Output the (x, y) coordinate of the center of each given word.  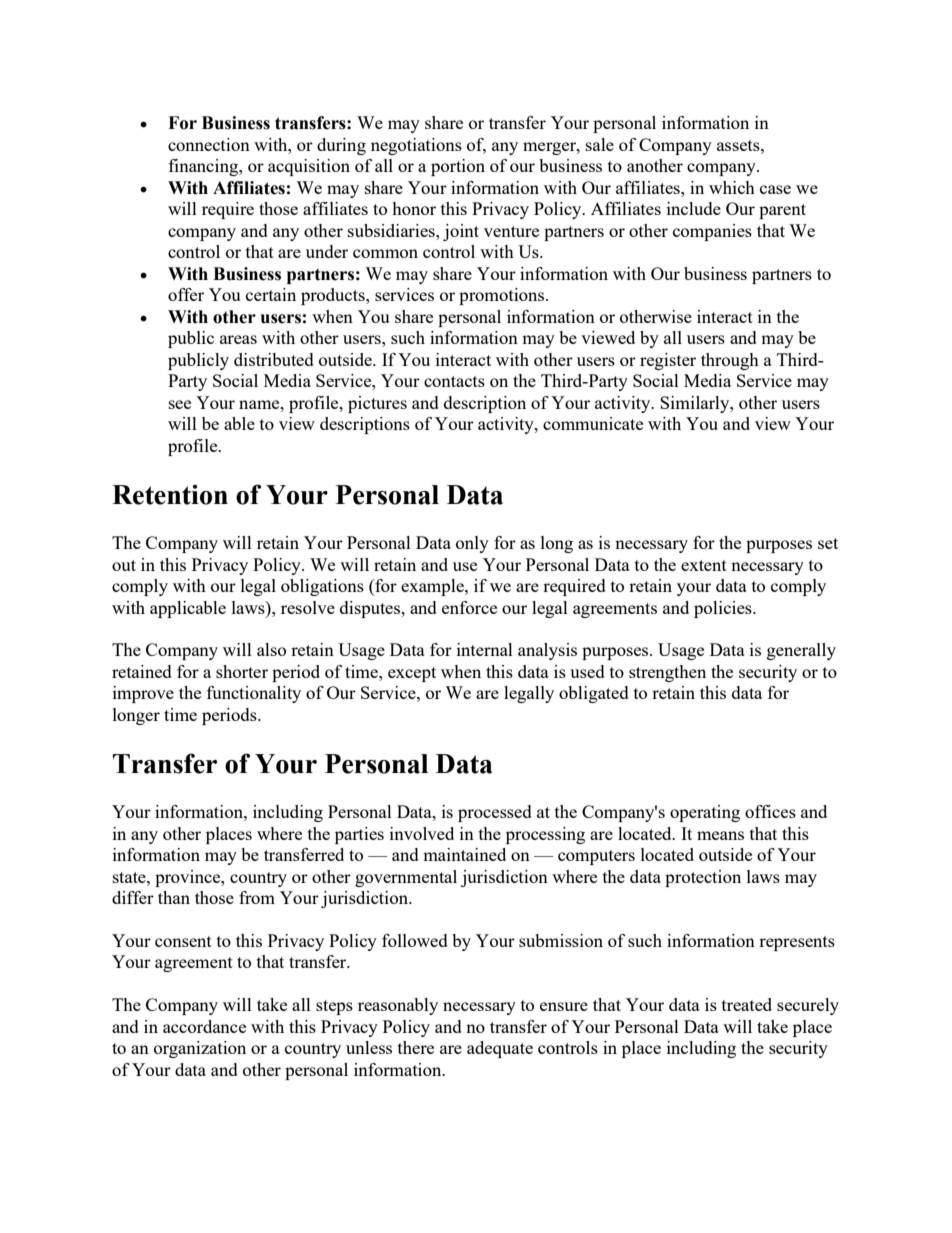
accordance (204, 1026)
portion (458, 167)
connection (209, 144)
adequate (500, 1049)
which (732, 187)
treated (747, 1004)
